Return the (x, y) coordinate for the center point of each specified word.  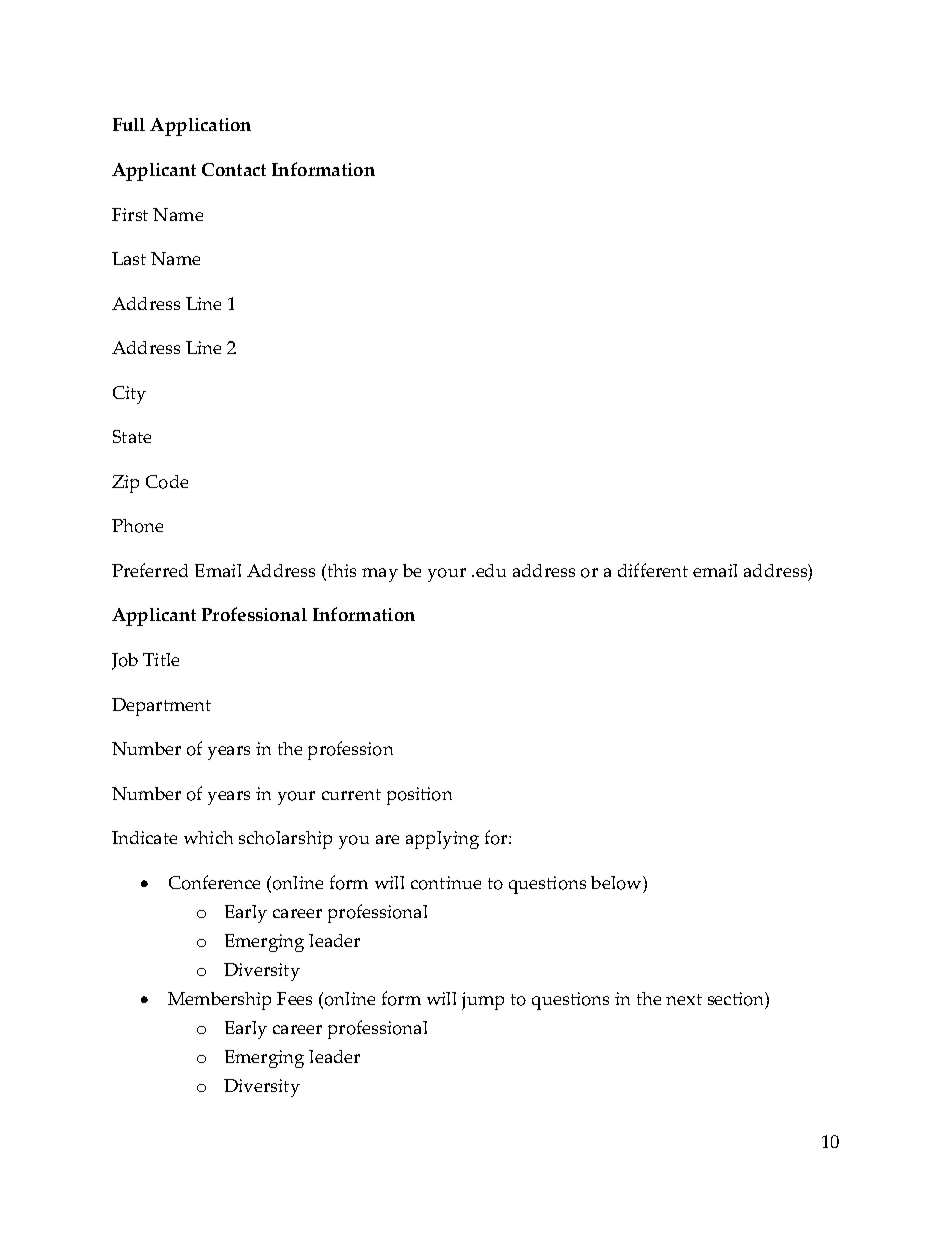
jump (483, 1001)
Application (200, 127)
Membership (219, 1001)
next (684, 999)
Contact (234, 169)
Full (129, 124)
